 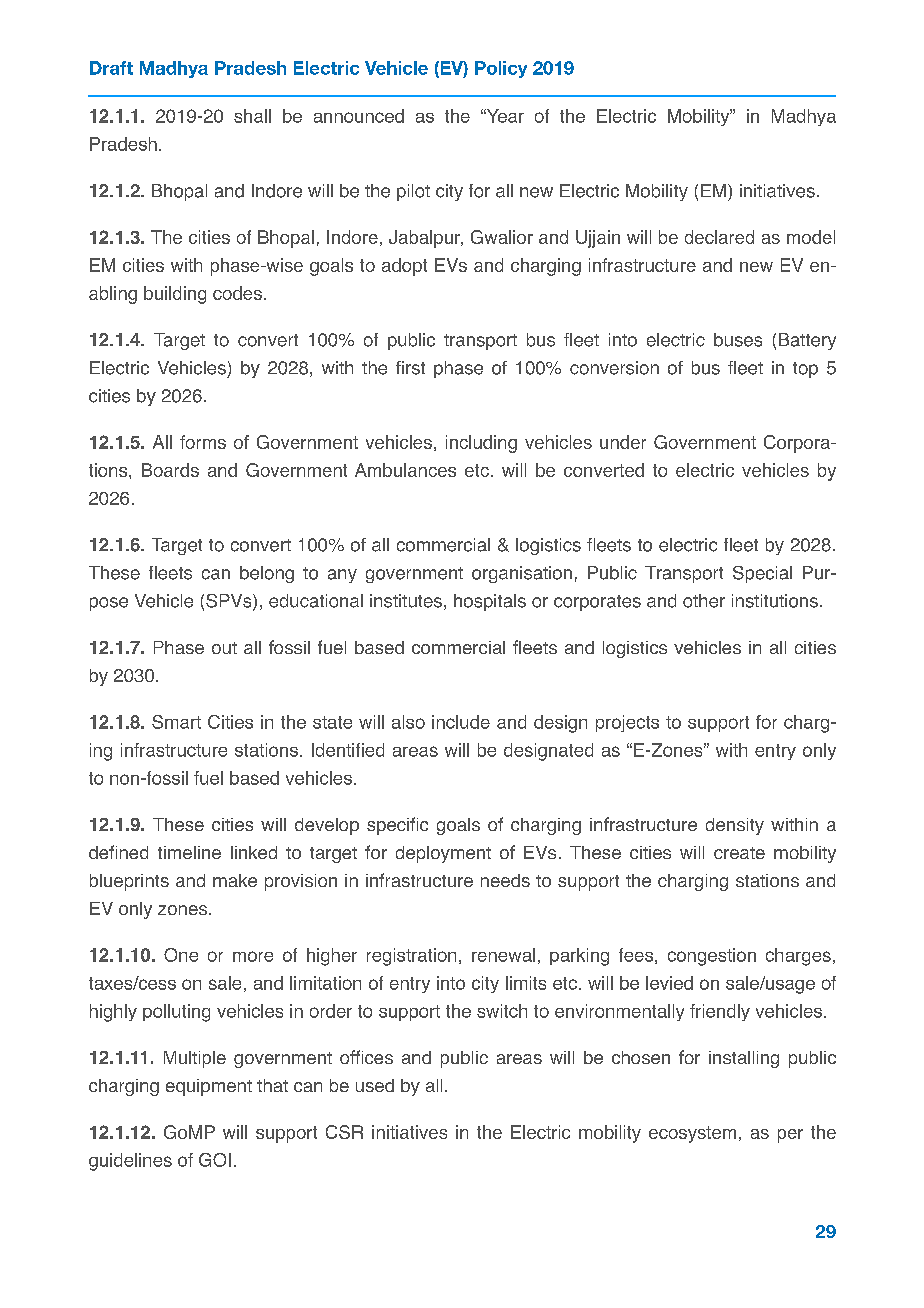 What do you see at coordinates (704, 601) in the page?
I see `other` at bounding box center [704, 601].
